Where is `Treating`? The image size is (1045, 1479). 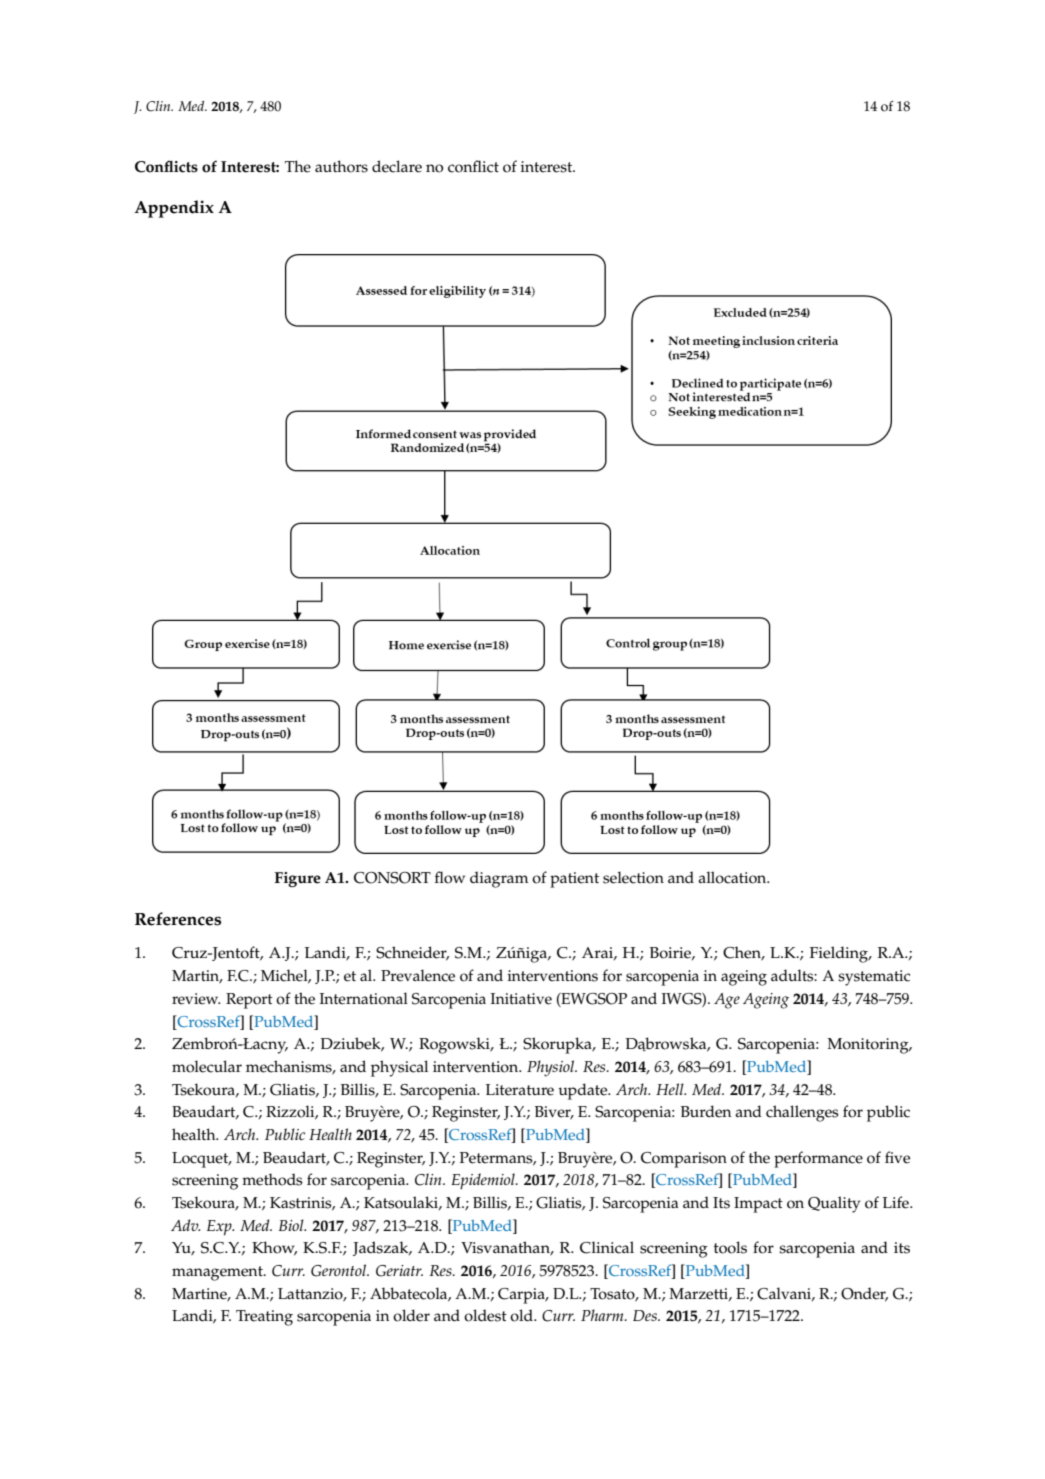
Treating is located at coordinates (264, 1318).
